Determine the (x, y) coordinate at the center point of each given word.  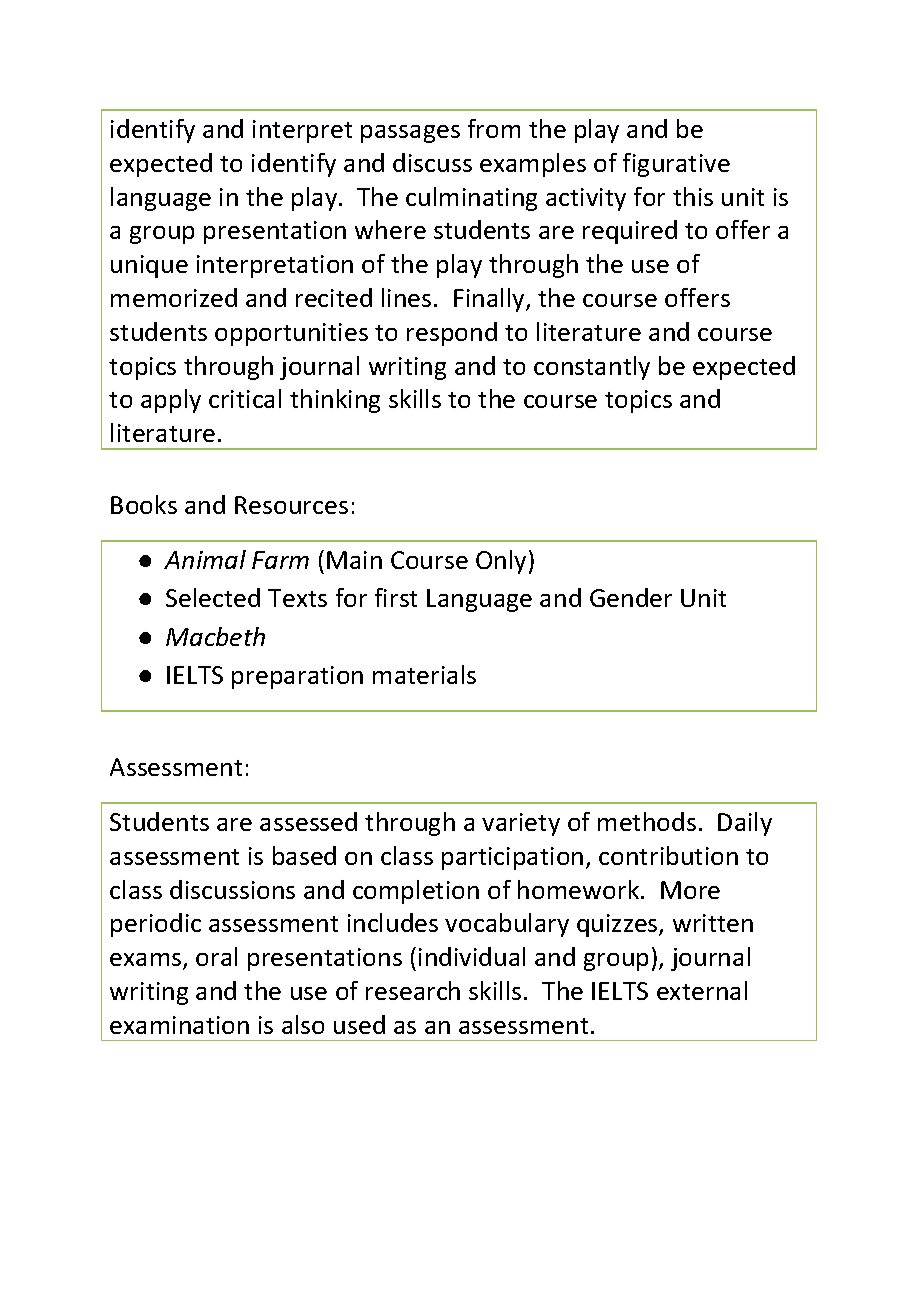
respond (452, 334)
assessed (308, 821)
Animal (205, 559)
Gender (631, 597)
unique (149, 266)
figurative (676, 165)
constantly (592, 368)
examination (179, 1025)
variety (521, 824)
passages (410, 134)
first (396, 597)
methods (647, 821)
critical (245, 398)
